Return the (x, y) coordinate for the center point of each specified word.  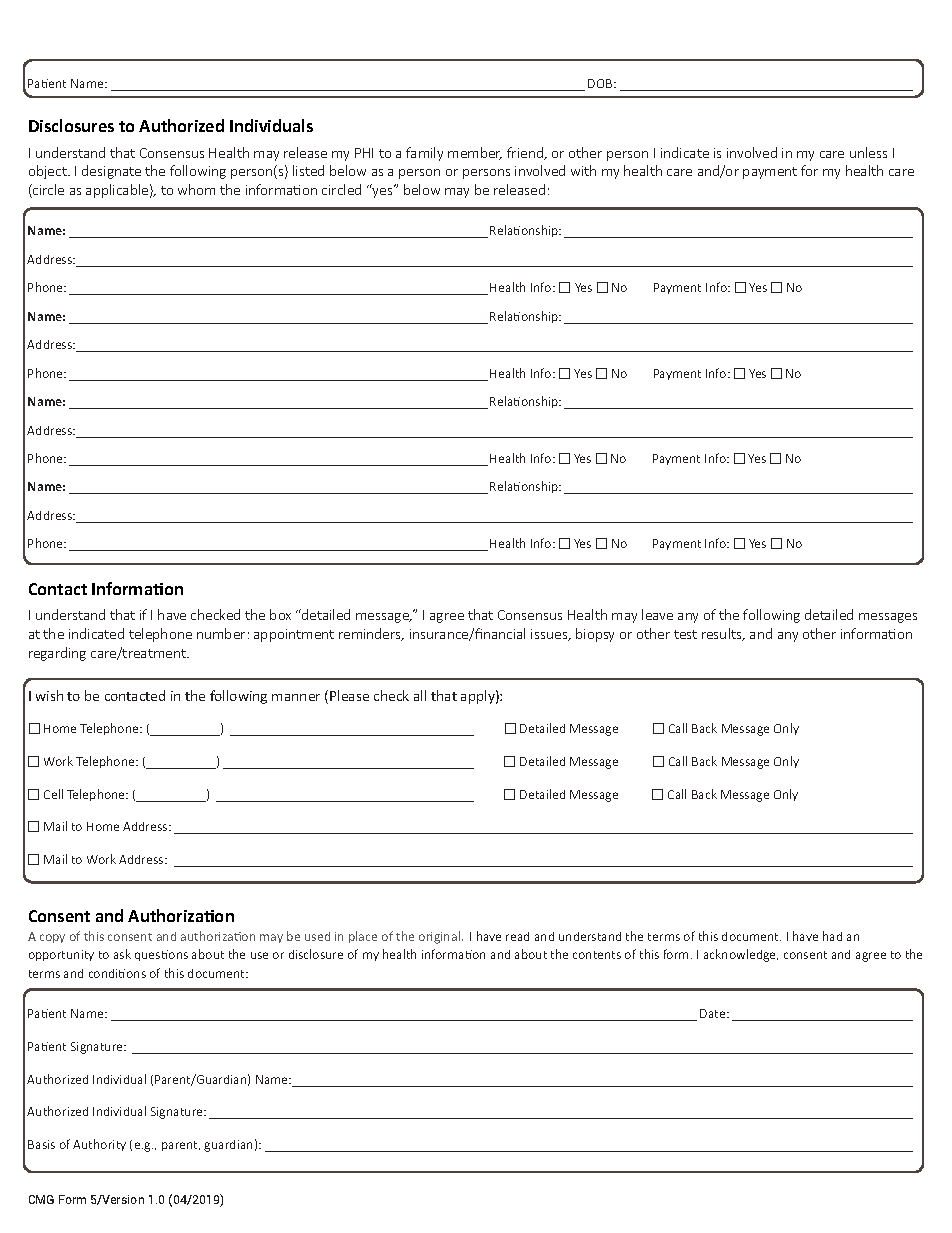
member (475, 153)
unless (868, 152)
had (832, 936)
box (280, 614)
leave (657, 614)
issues (550, 635)
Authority (99, 1145)
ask (122, 954)
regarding (57, 654)
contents (597, 955)
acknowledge (741, 955)
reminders (371, 634)
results (723, 634)
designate (111, 172)
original (441, 937)
